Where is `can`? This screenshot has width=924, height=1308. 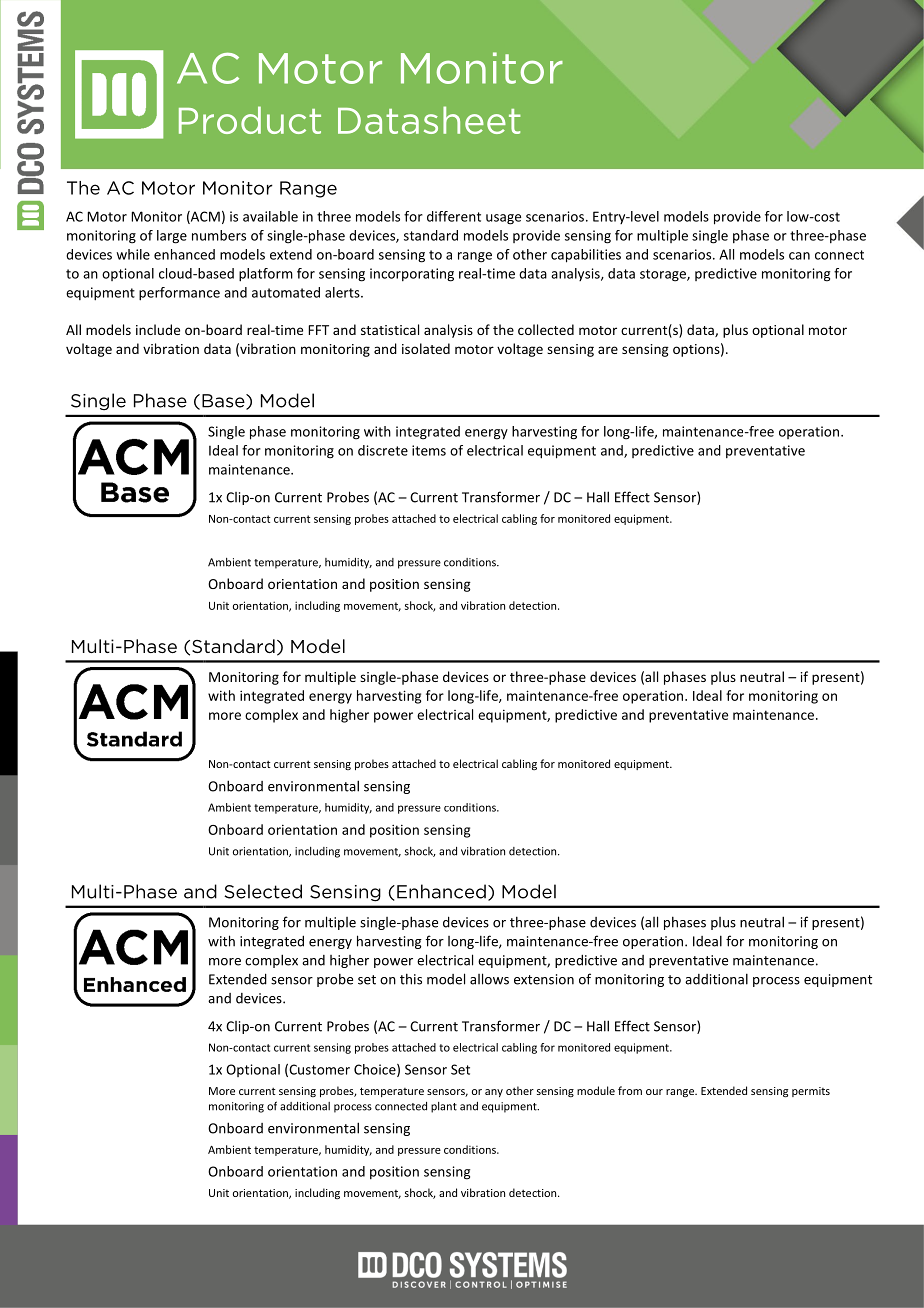 can is located at coordinates (799, 256).
